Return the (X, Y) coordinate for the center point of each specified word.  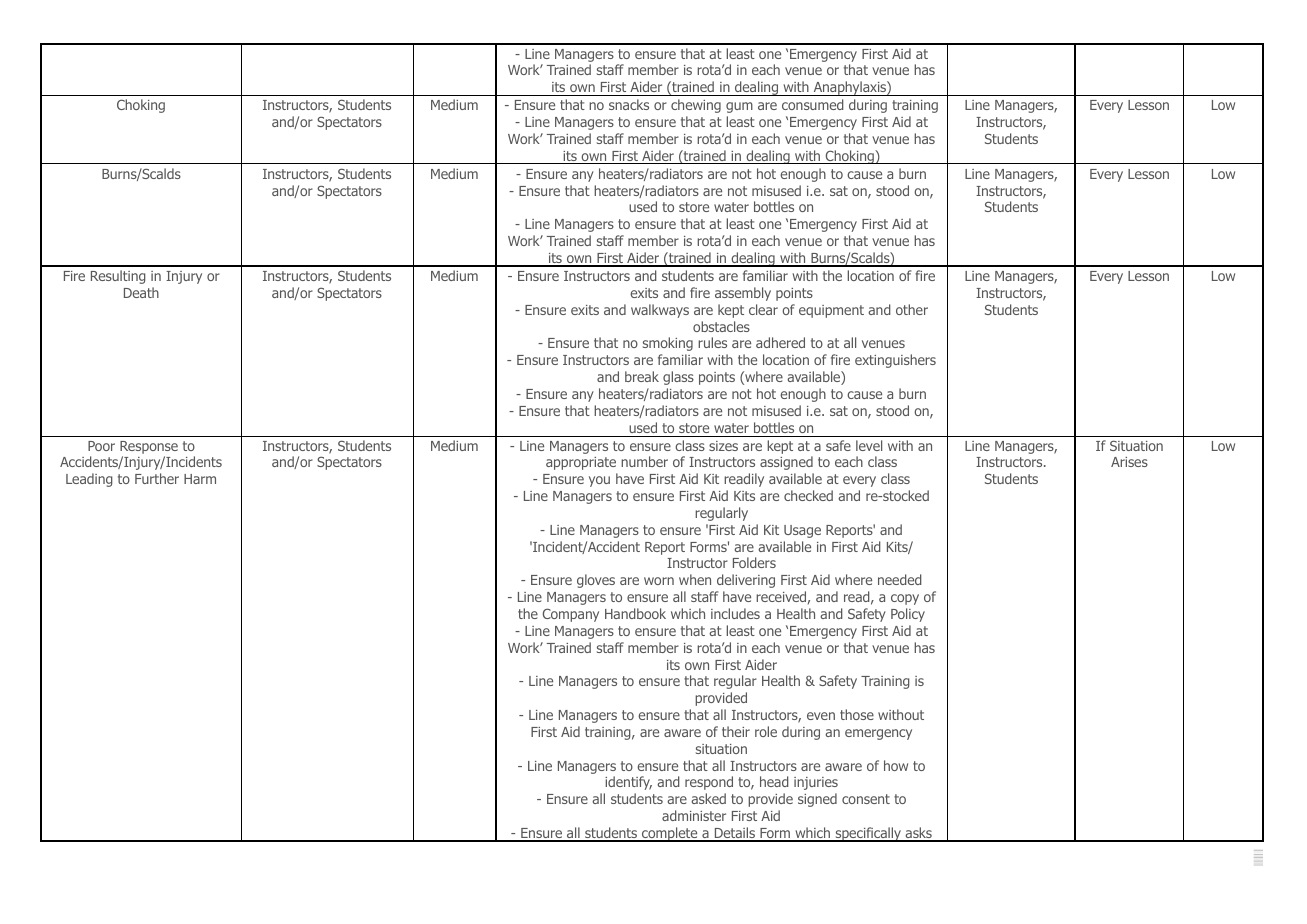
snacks (629, 104)
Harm (200, 479)
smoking (668, 344)
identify (628, 783)
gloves (596, 581)
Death (141, 292)
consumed (813, 104)
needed (900, 579)
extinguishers (895, 361)
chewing (696, 106)
